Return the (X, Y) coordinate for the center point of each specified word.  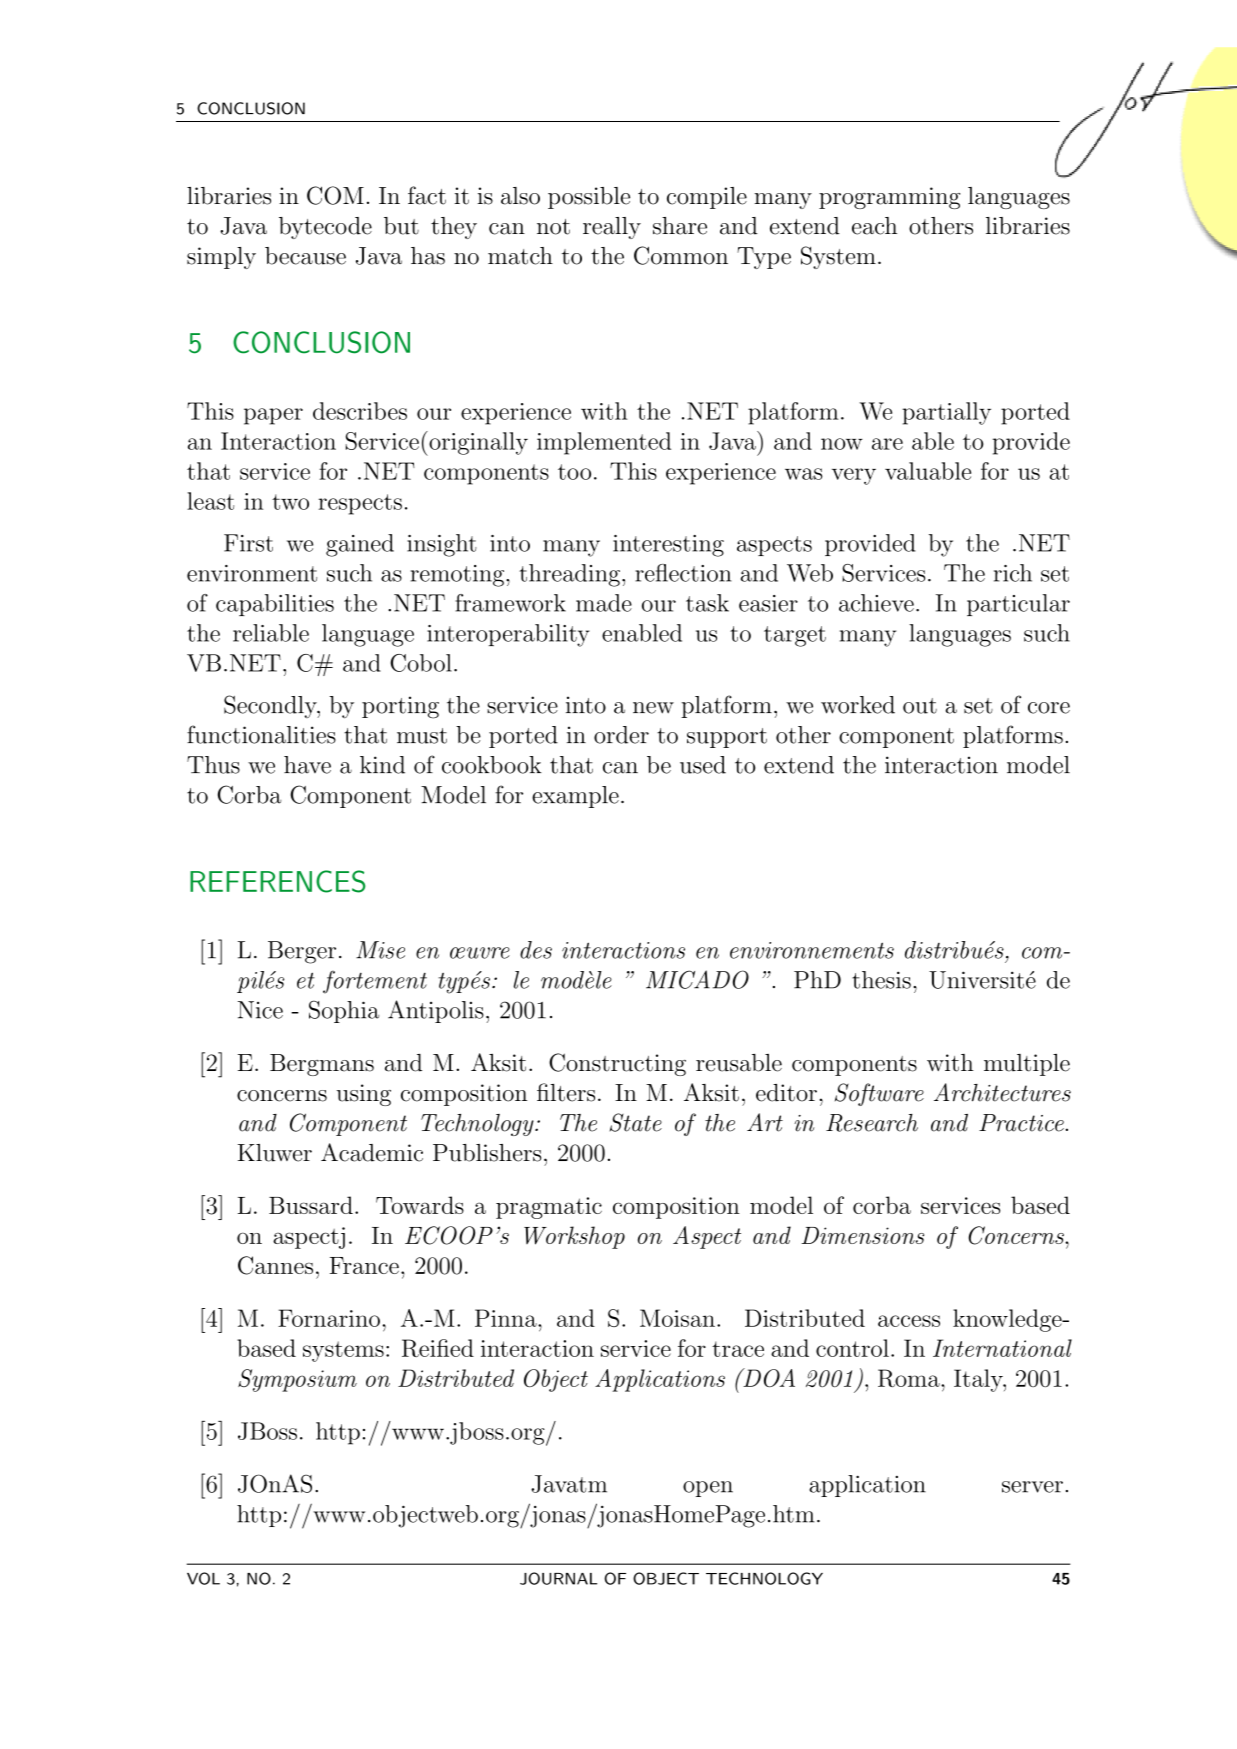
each (874, 226)
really (612, 228)
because (305, 256)
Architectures (1002, 1092)
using (364, 1095)
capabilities (275, 605)
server (1032, 1487)
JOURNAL (558, 1578)
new (653, 708)
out (920, 706)
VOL (203, 1578)
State (636, 1122)
